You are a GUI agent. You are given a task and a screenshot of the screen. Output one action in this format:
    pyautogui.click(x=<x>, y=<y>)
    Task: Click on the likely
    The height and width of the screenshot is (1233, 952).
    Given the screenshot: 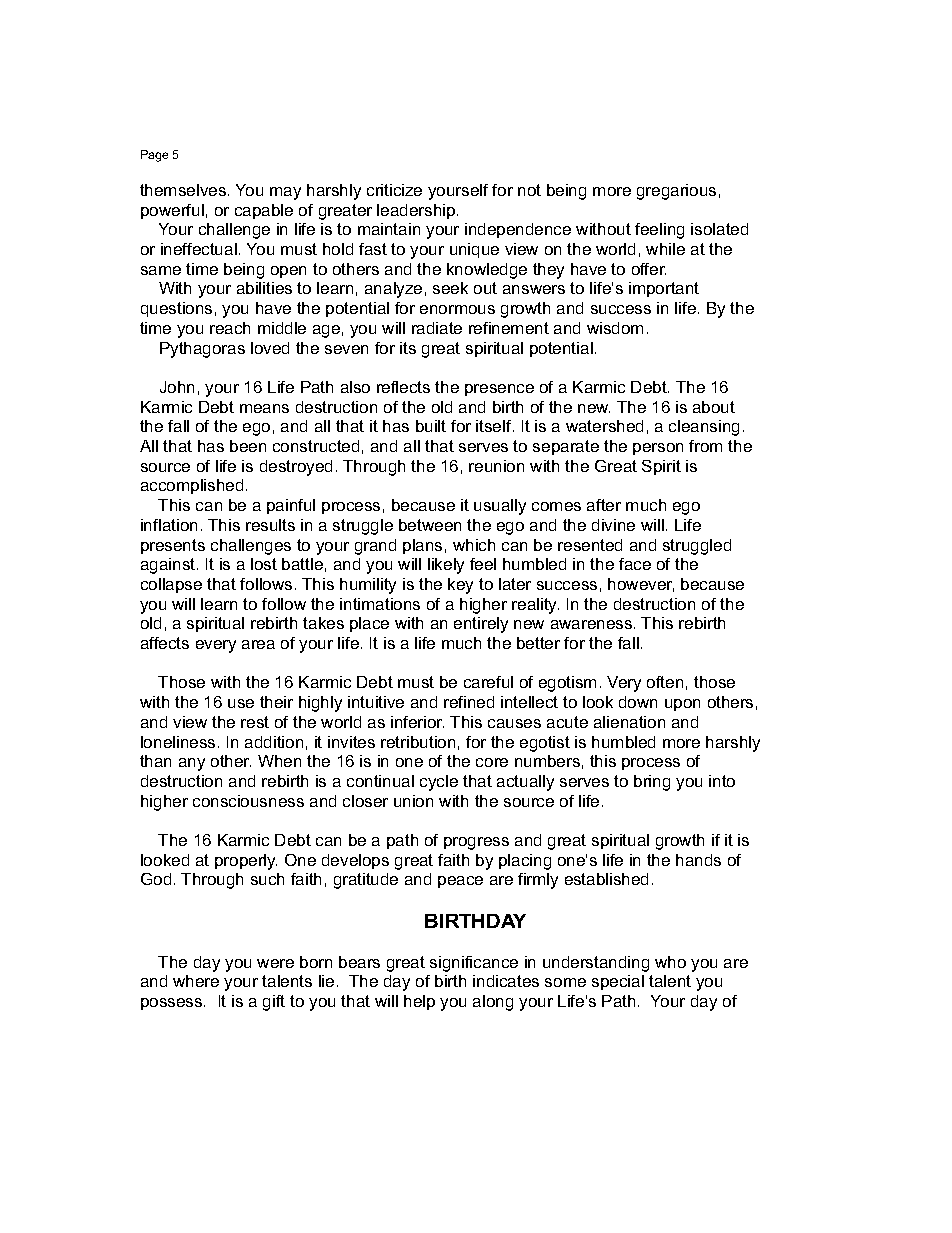 What is the action you would take?
    pyautogui.click(x=446, y=566)
